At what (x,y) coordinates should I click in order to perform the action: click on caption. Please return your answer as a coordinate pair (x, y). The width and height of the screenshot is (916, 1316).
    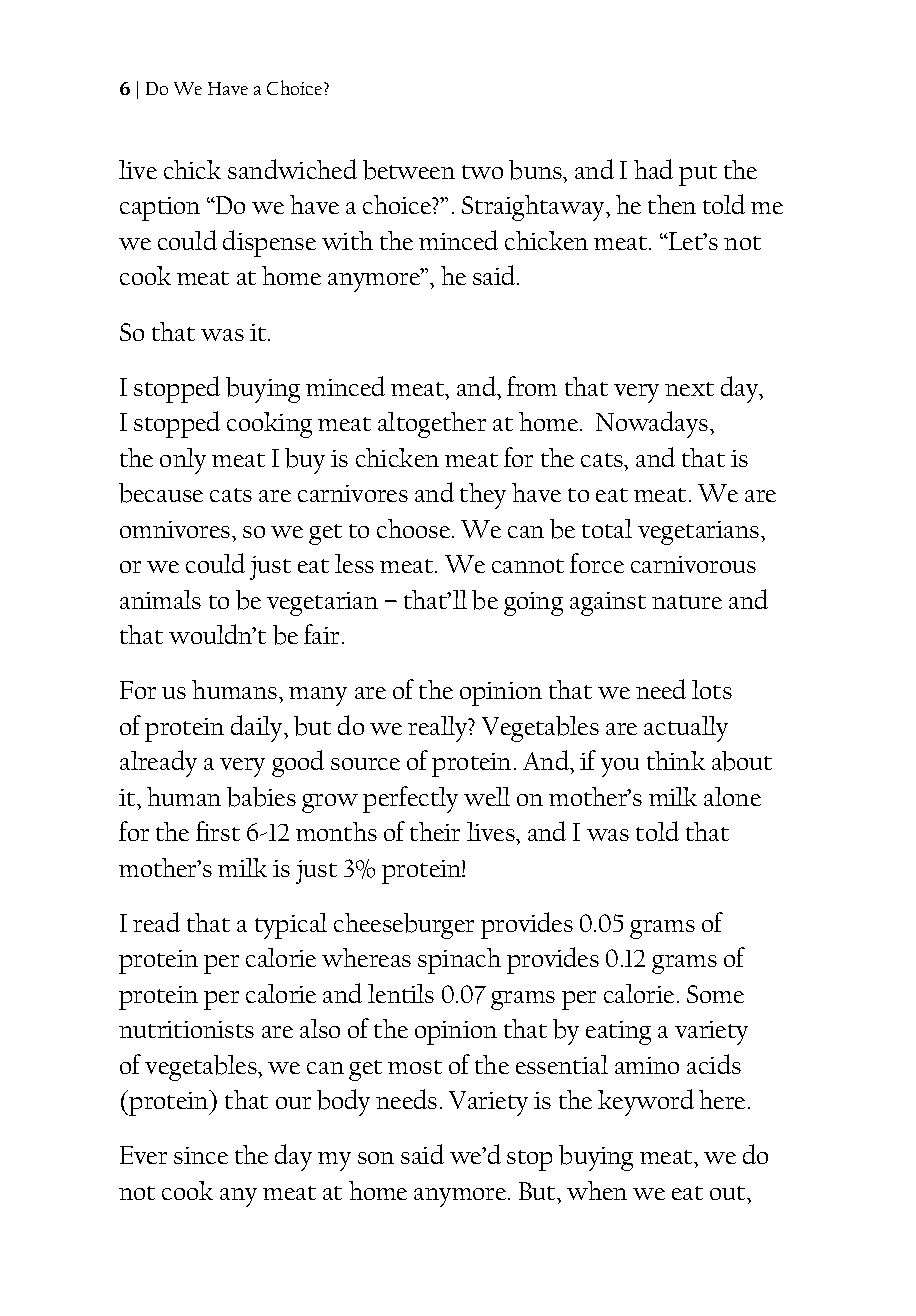
    Looking at the image, I should click on (160, 209).
